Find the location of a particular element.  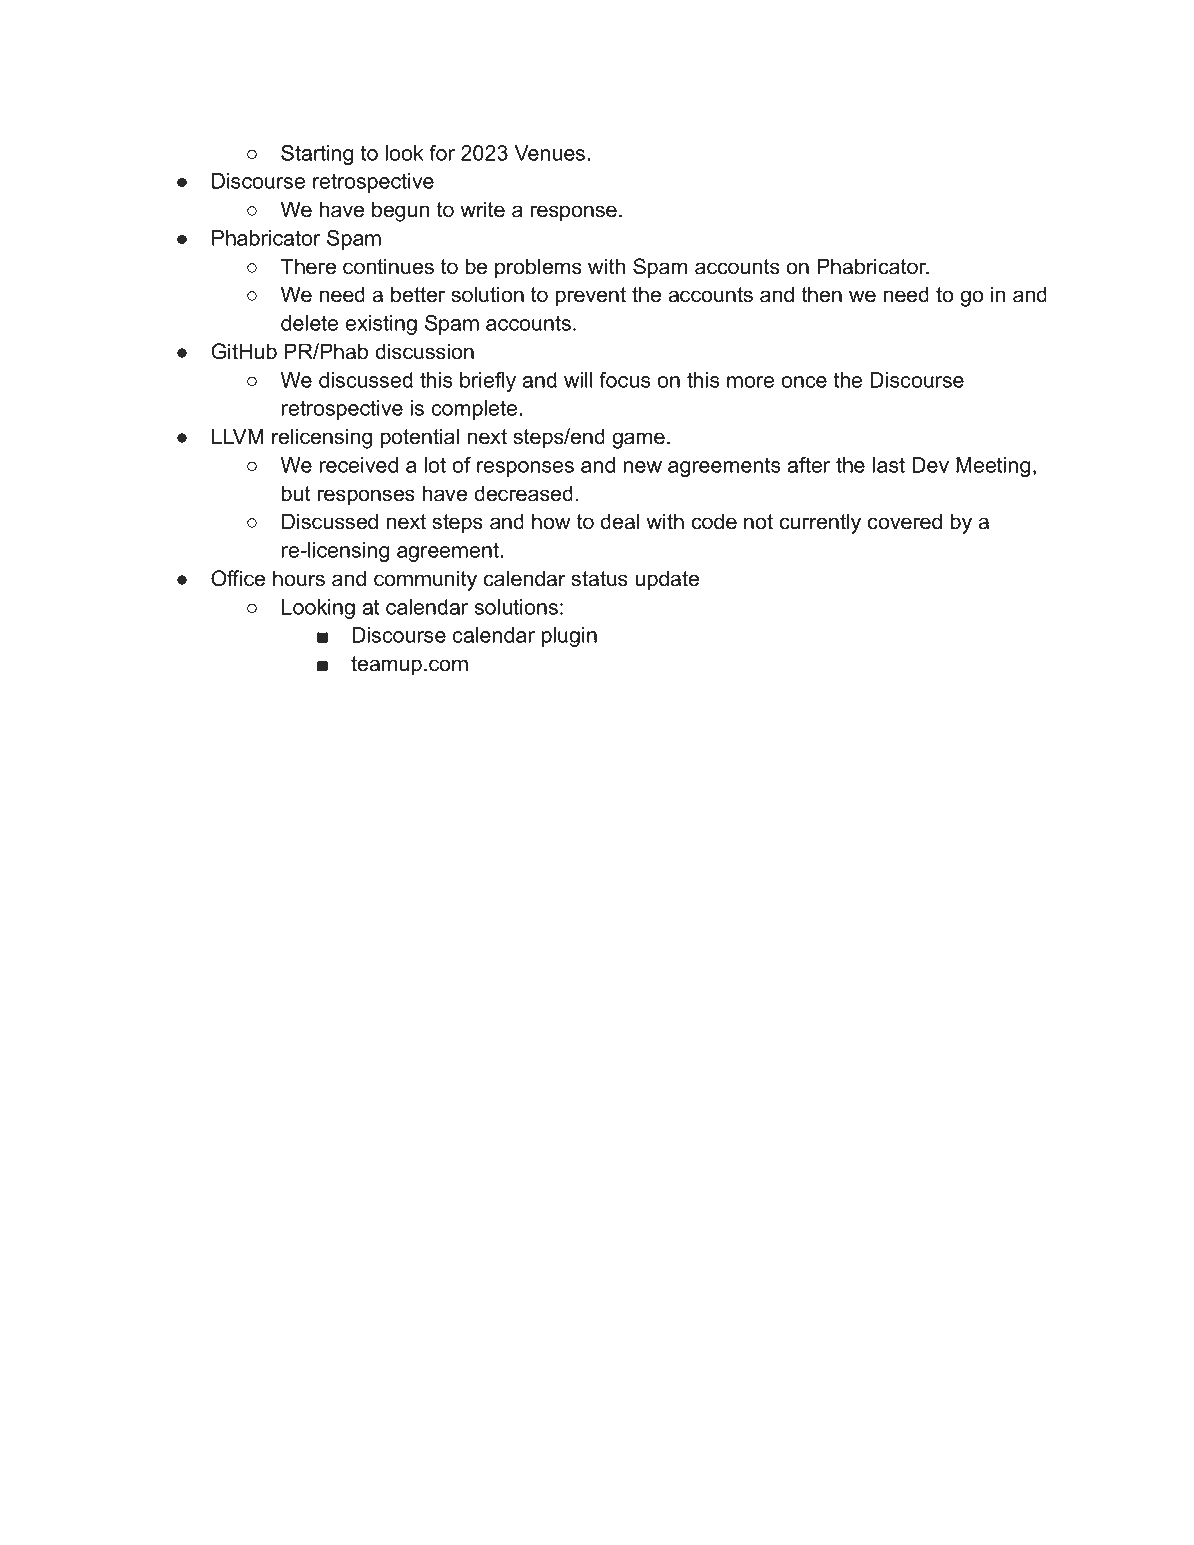

Starting is located at coordinates (317, 155).
